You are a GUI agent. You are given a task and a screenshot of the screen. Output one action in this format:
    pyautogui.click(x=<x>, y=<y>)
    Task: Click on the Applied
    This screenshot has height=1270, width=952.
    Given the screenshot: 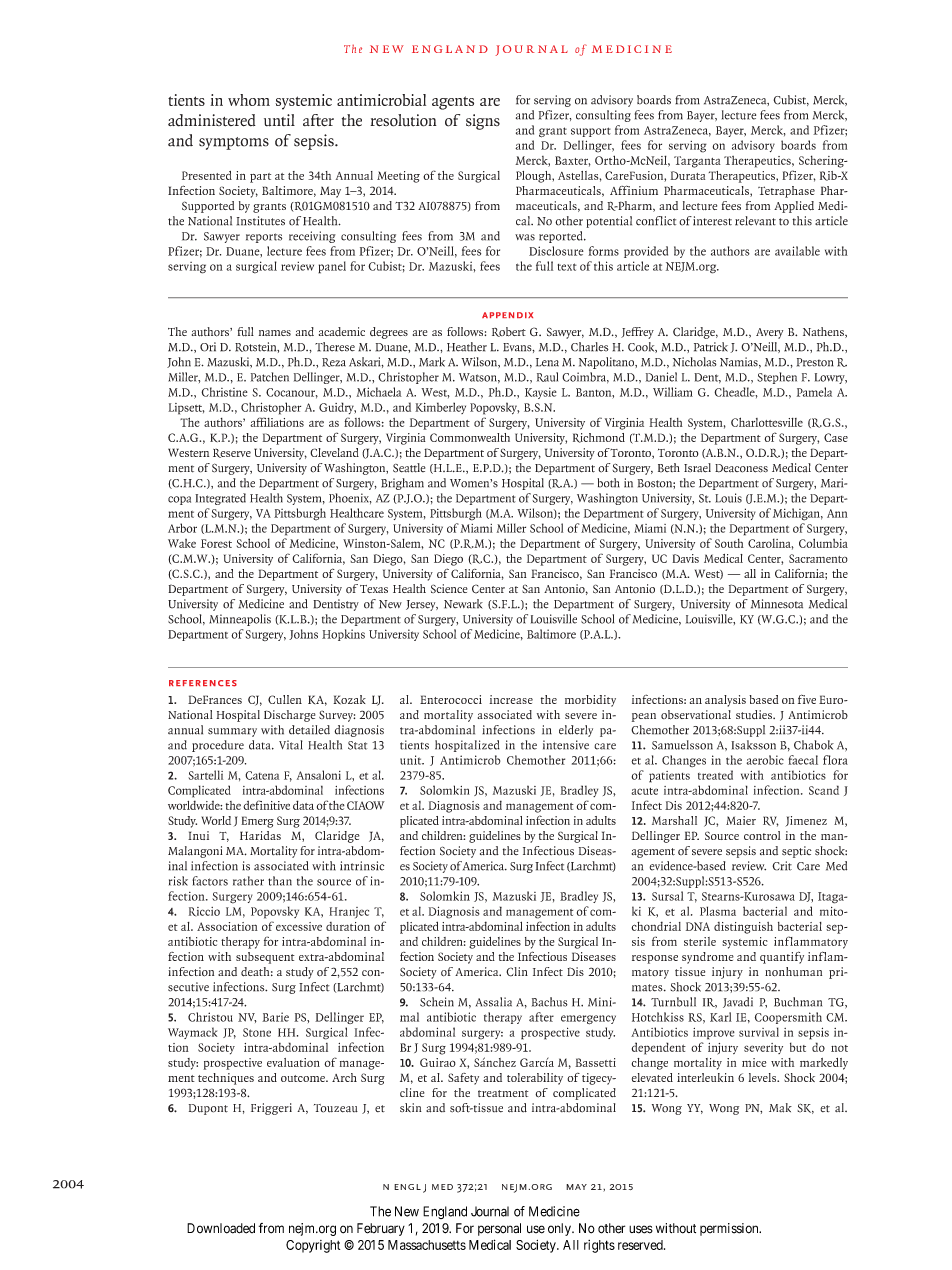 What is the action you would take?
    pyautogui.click(x=794, y=207)
